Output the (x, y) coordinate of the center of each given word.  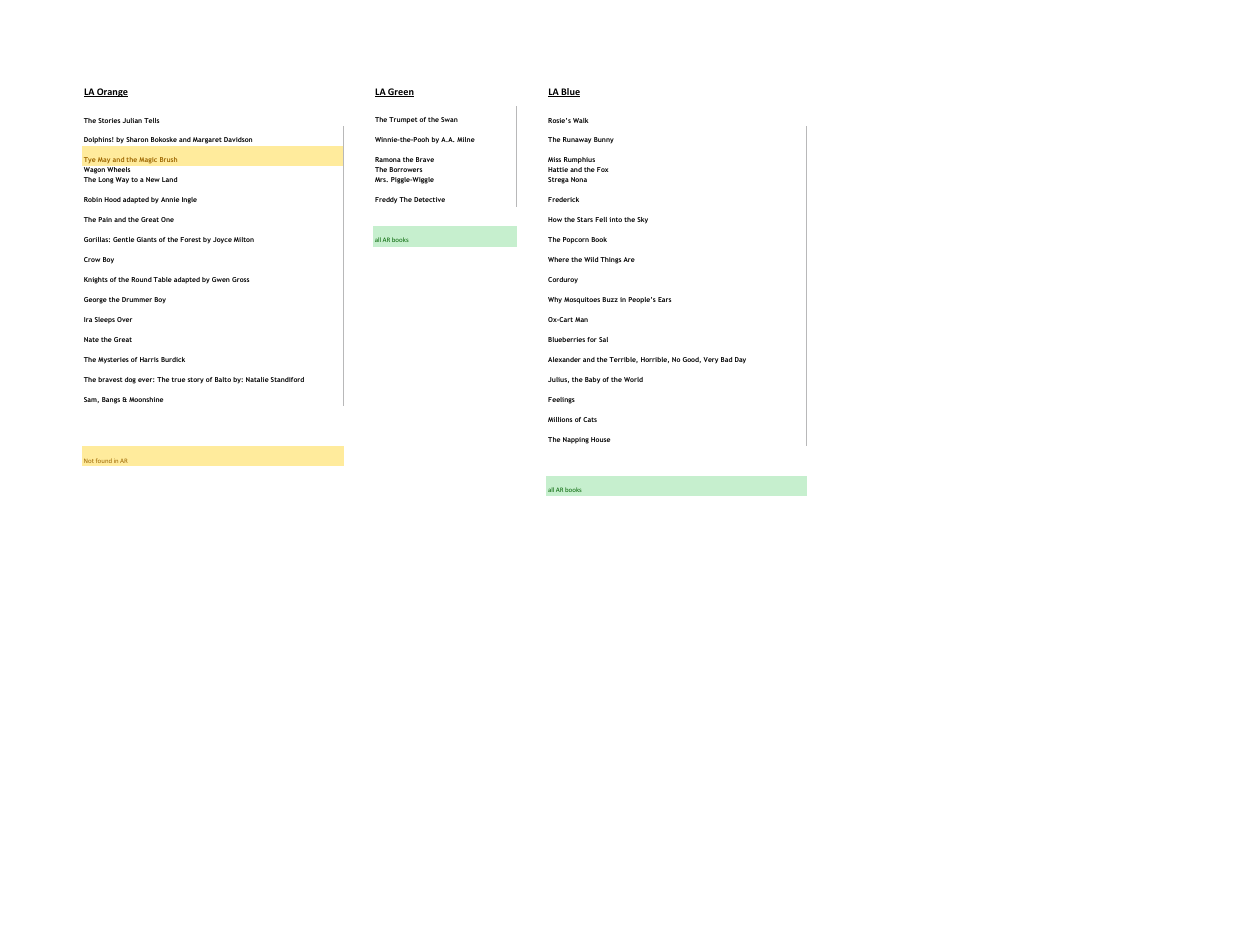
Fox (602, 169)
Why (555, 300)
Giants (147, 239)
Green (400, 92)
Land (169, 179)
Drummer (137, 299)
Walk (581, 120)
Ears (664, 299)
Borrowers (405, 169)
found (104, 460)
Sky (642, 220)
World (633, 379)
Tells (151, 120)
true (178, 379)
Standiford (287, 379)
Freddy (386, 200)
